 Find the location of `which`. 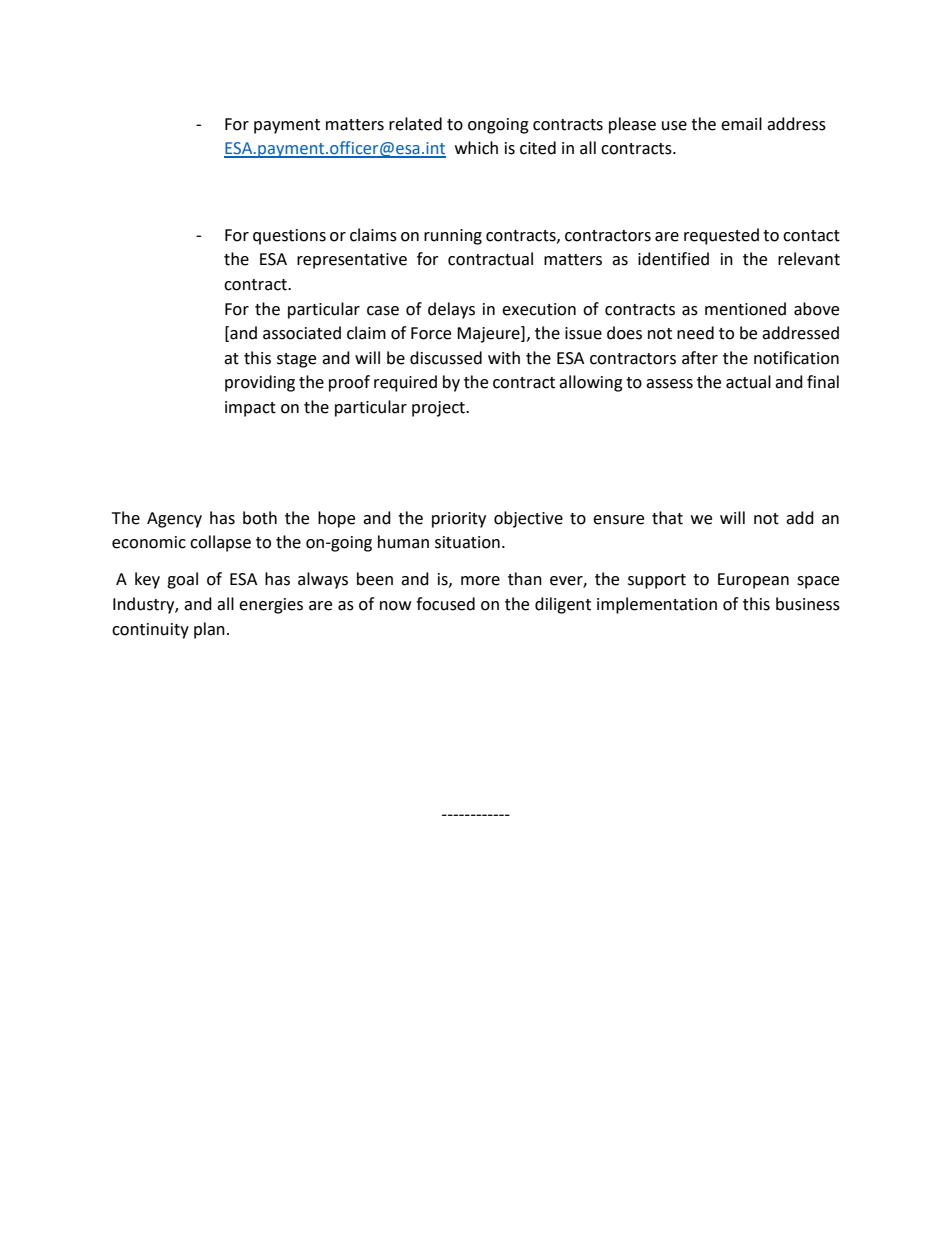

which is located at coordinates (476, 148).
